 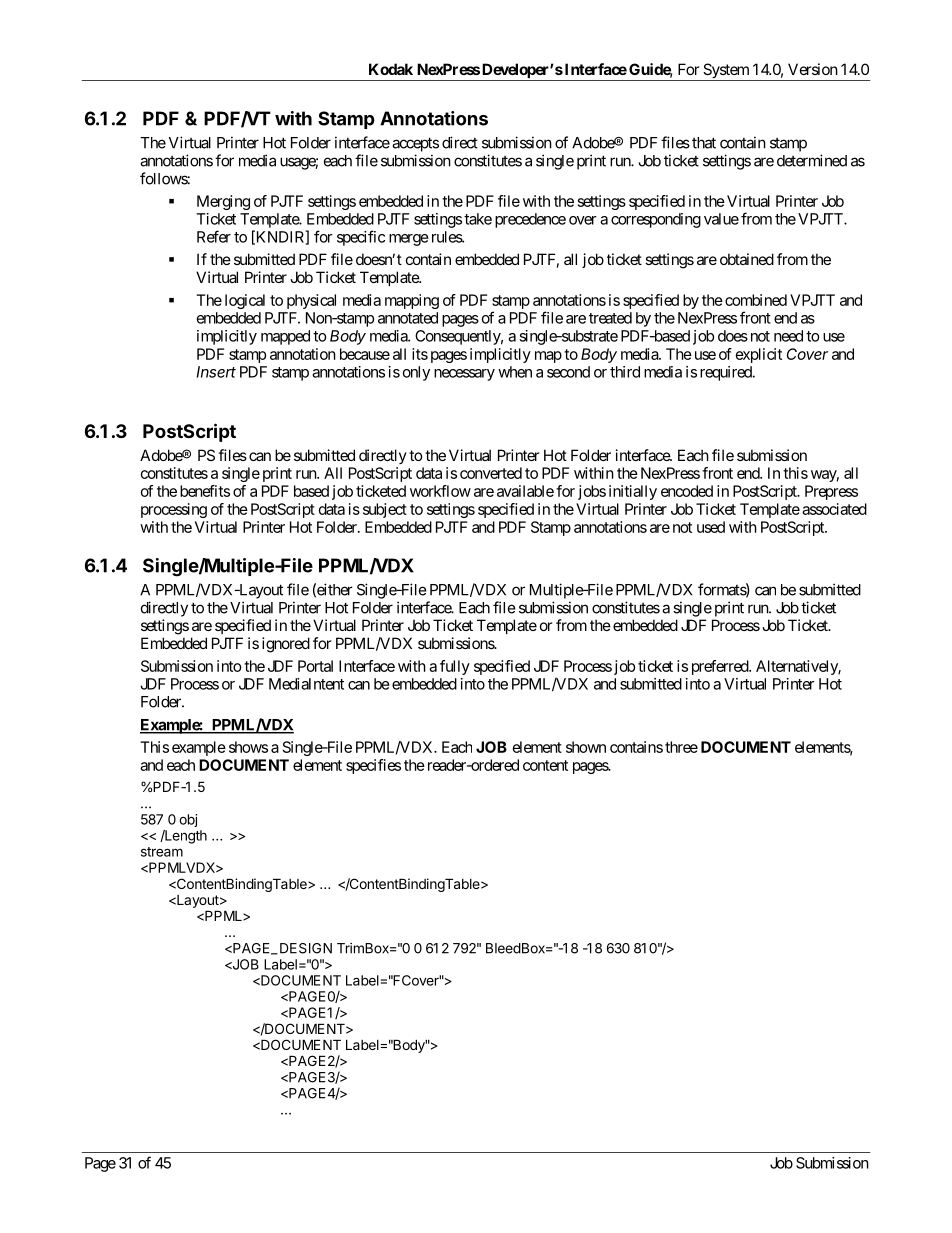 I want to click on accepts, so click(x=415, y=144).
